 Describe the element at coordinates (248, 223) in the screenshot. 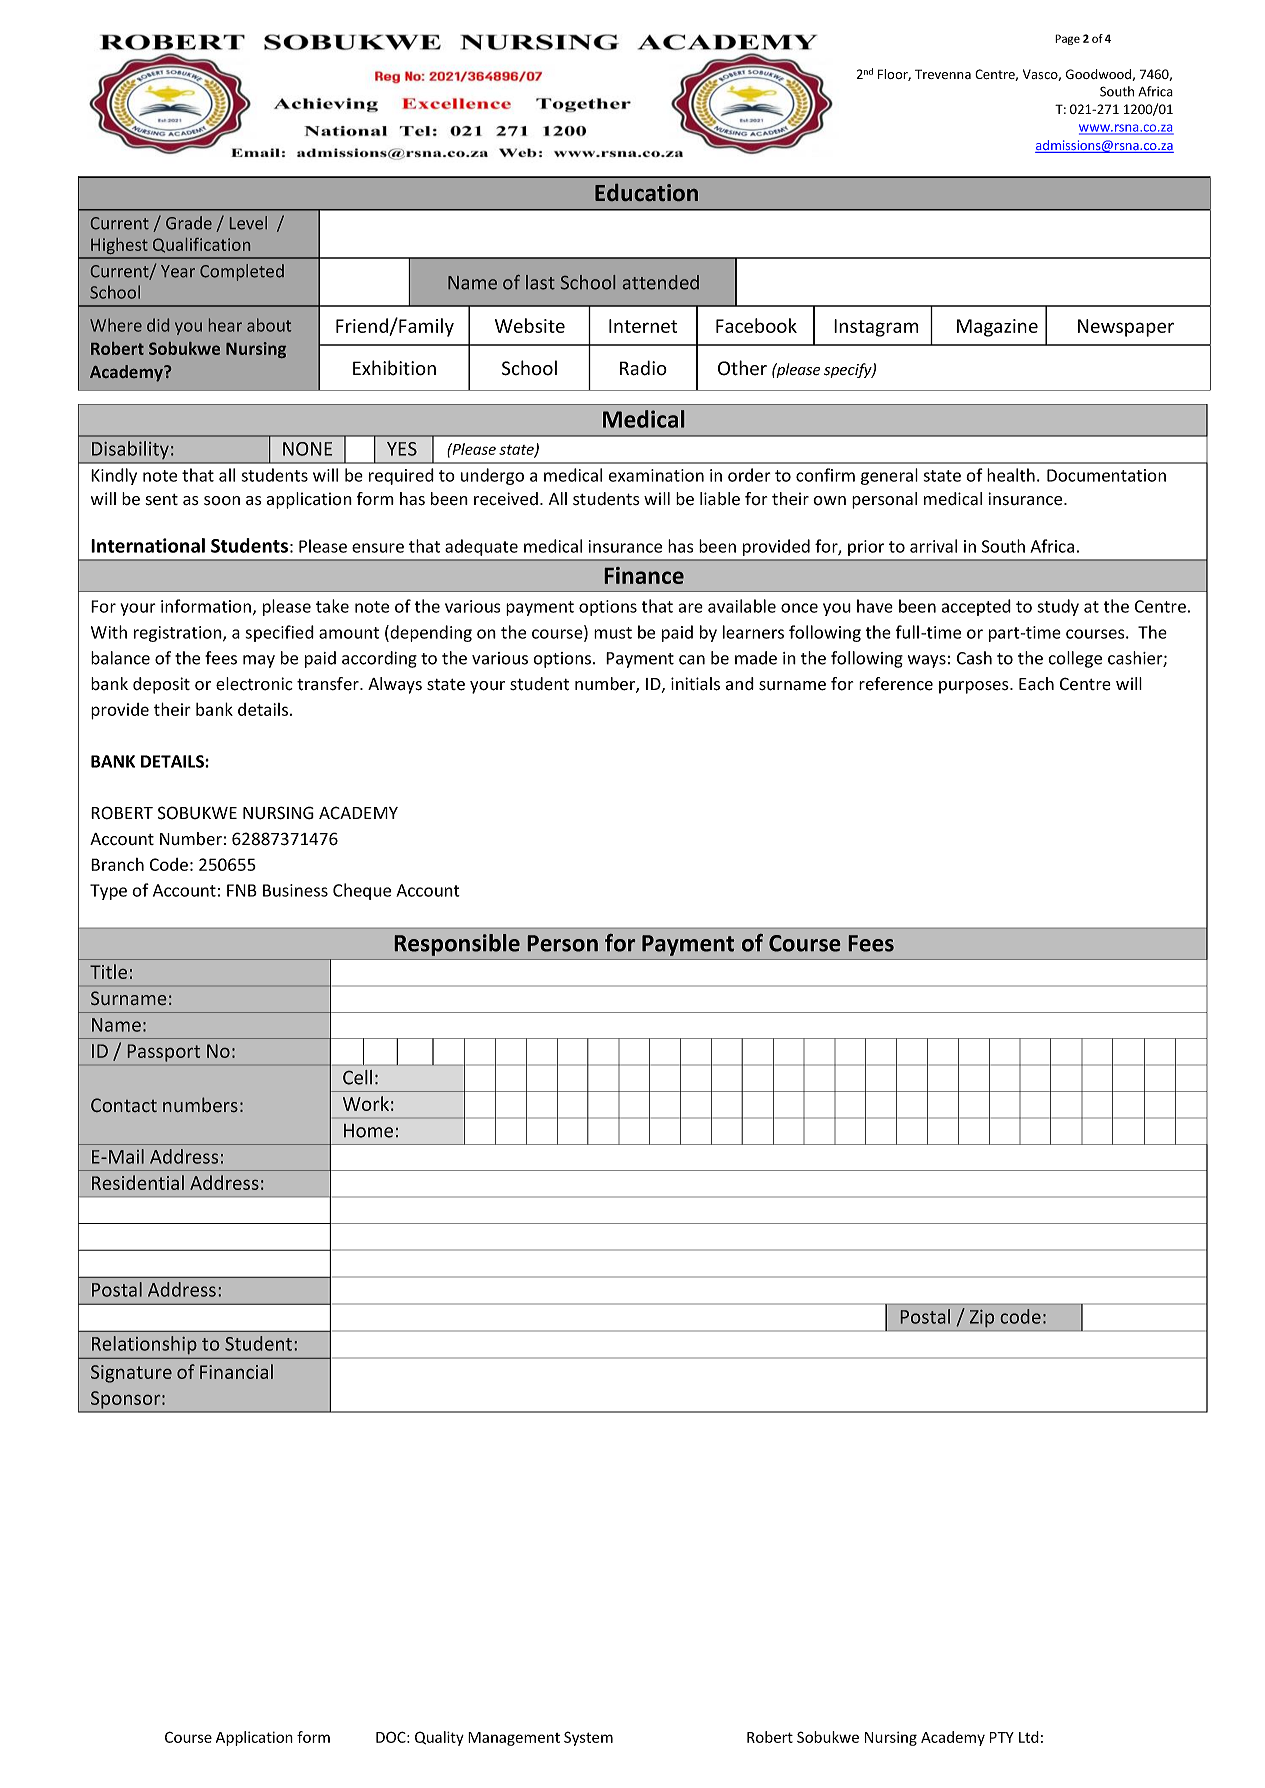

I see `Level` at that location.
